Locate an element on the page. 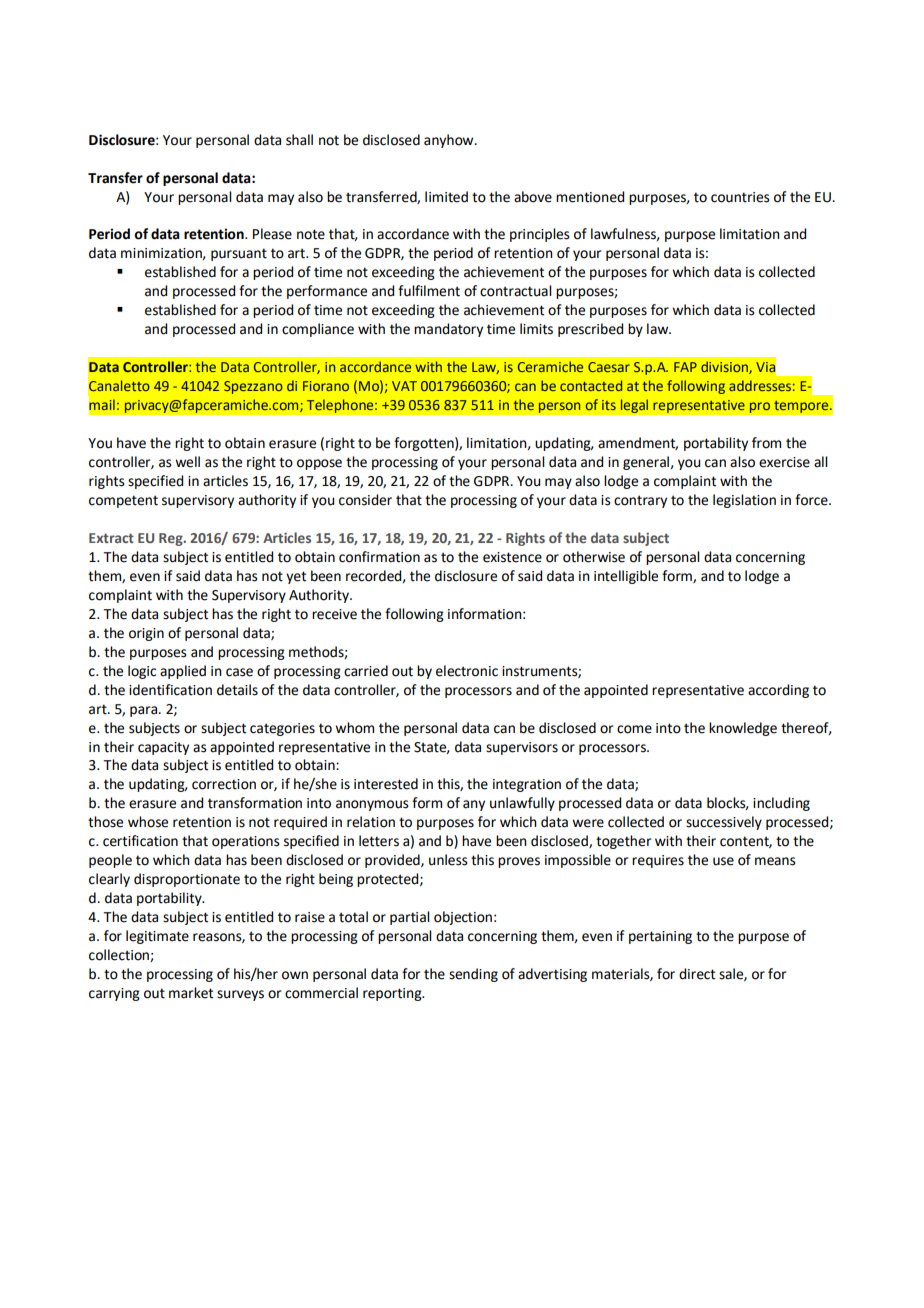  shall is located at coordinates (299, 140).
